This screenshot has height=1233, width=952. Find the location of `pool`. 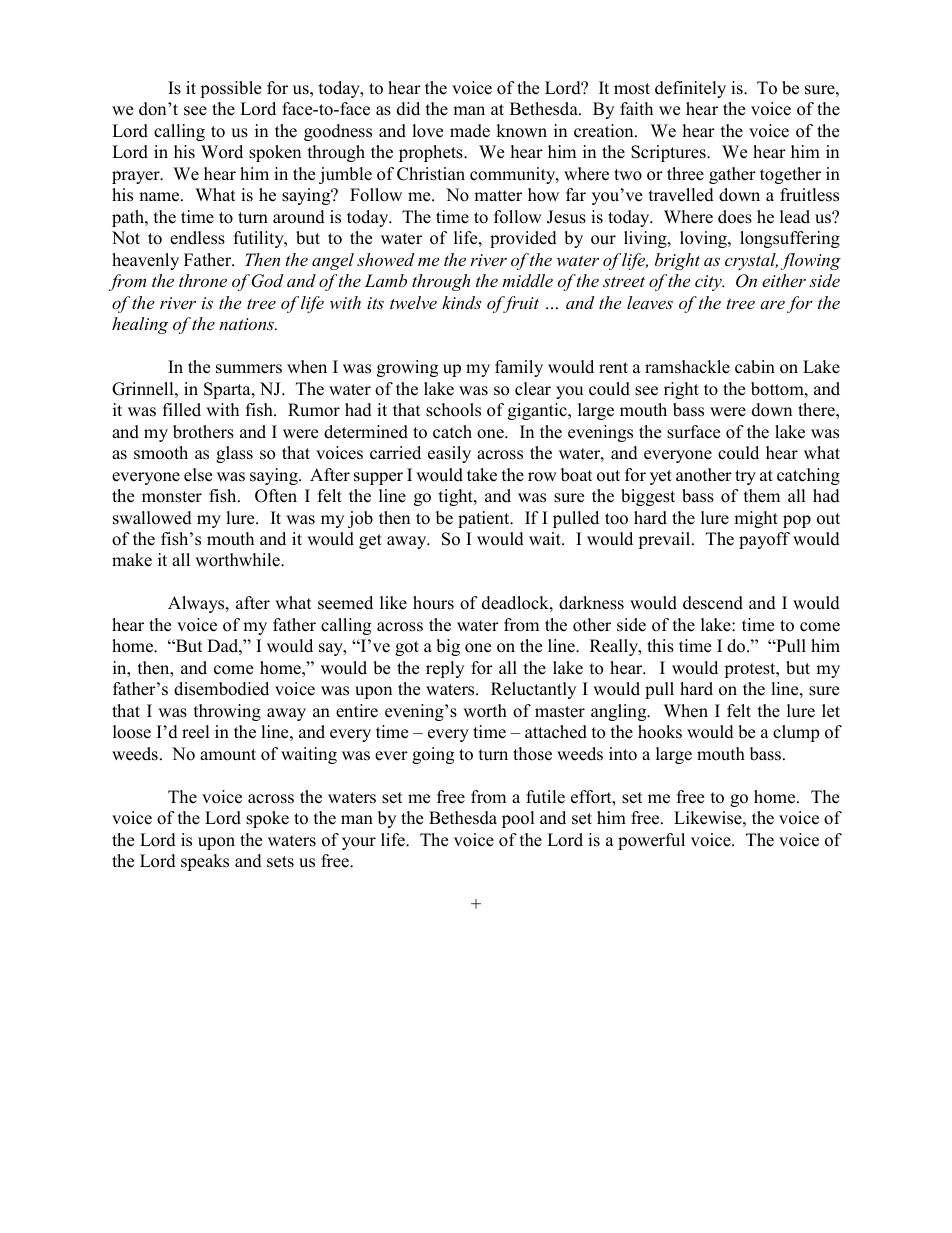

pool is located at coordinates (518, 819).
